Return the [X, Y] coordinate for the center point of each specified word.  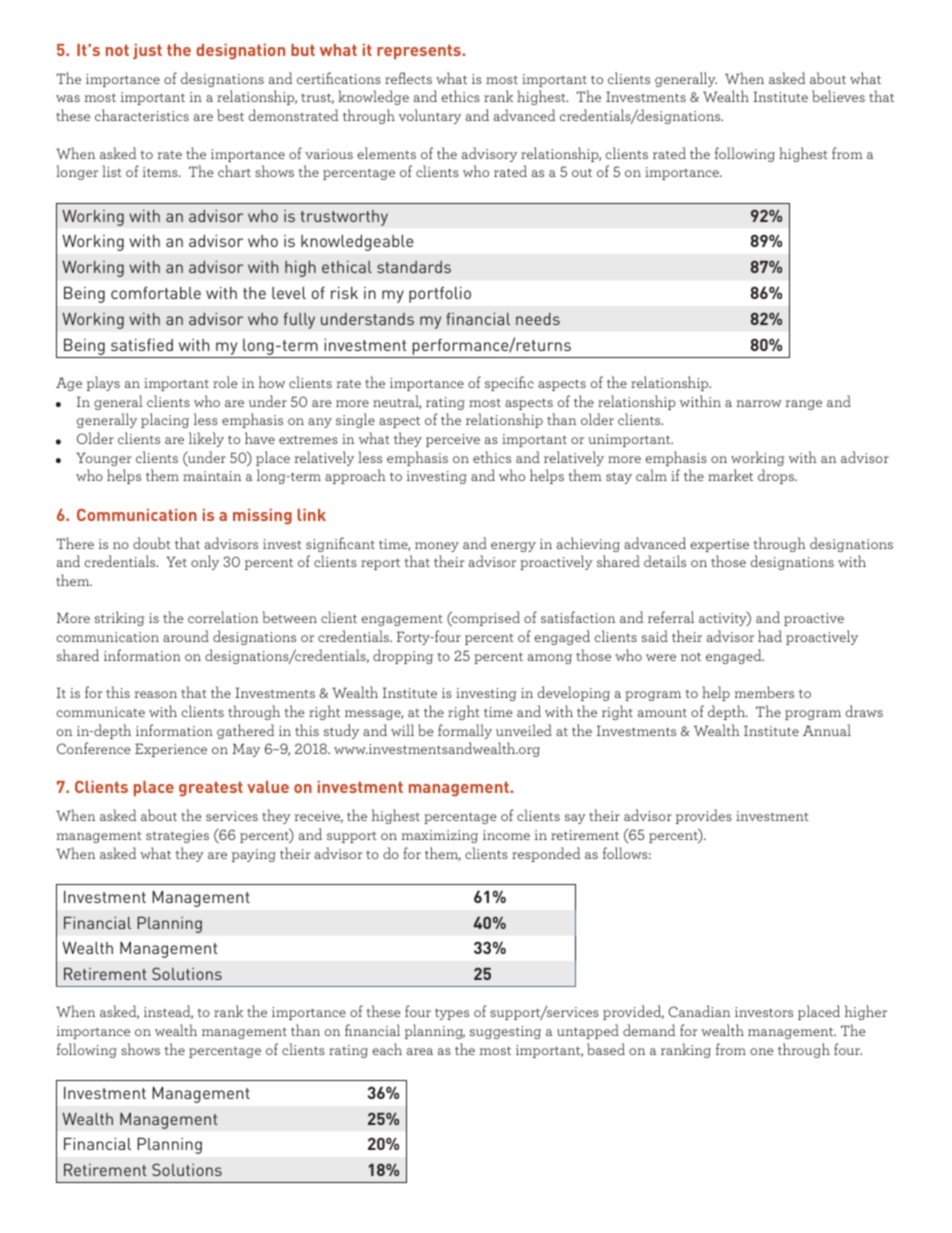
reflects [408, 78]
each [387, 1049]
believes [838, 96]
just [147, 51]
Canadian [699, 1011]
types [452, 1014]
